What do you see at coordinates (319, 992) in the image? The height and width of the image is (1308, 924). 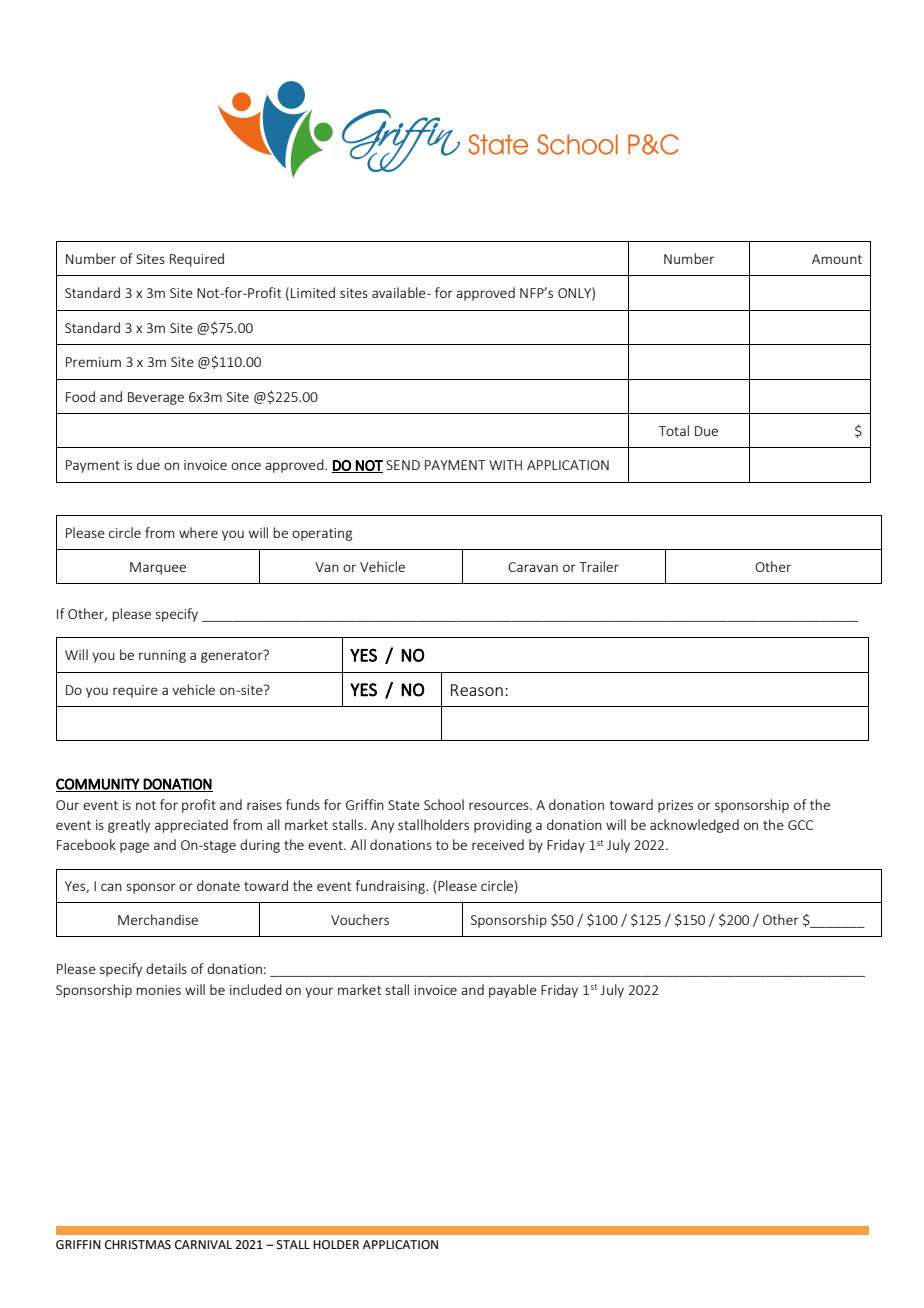 I see `your` at bounding box center [319, 992].
